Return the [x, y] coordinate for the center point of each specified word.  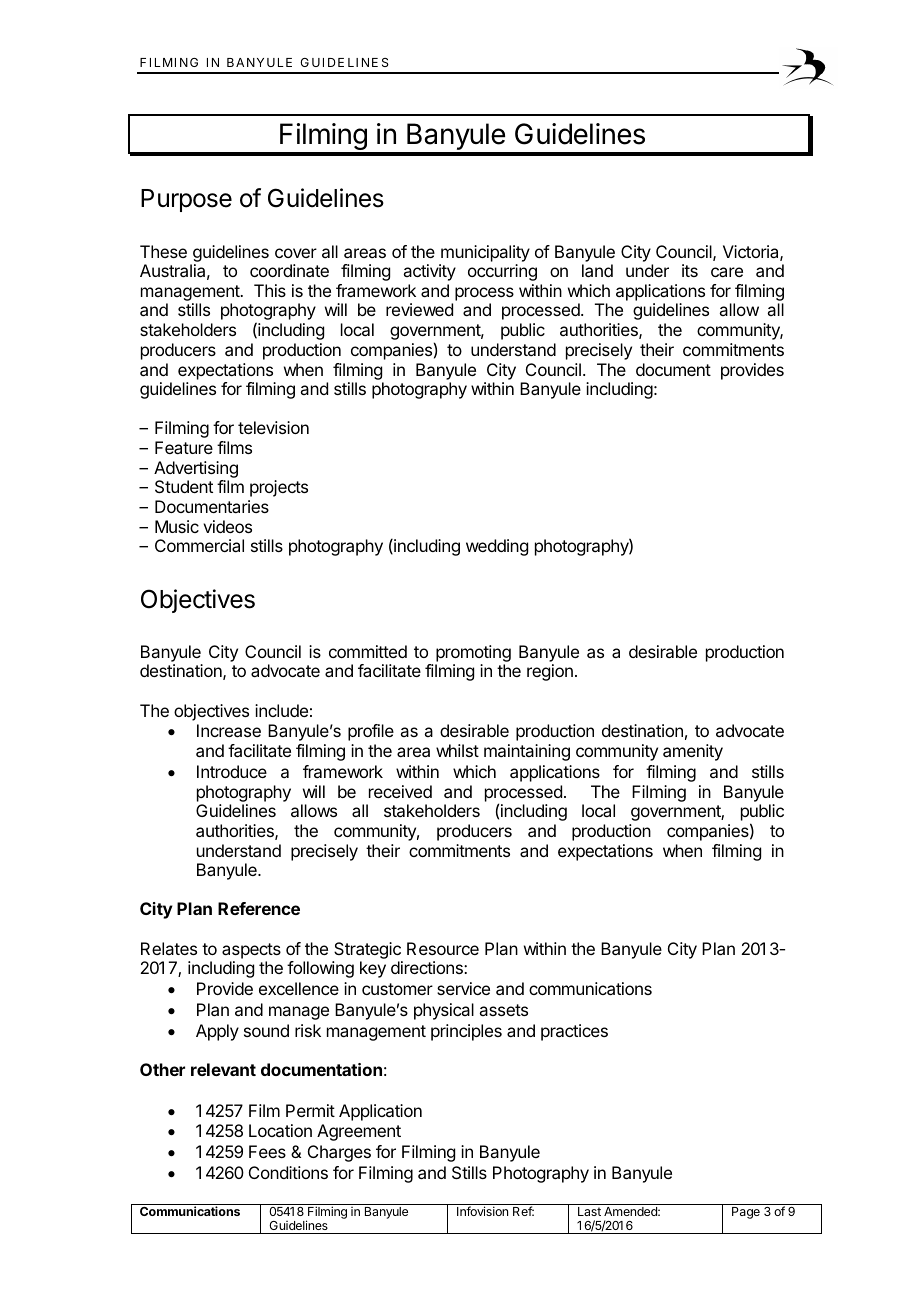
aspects [251, 951]
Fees [267, 1151]
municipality [485, 253]
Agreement [359, 1132]
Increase [229, 730]
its [690, 270]
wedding [497, 547]
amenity [693, 752]
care [727, 272]
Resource [443, 948]
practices [574, 1032]
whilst [457, 750]
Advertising [196, 469]
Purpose [186, 200]
